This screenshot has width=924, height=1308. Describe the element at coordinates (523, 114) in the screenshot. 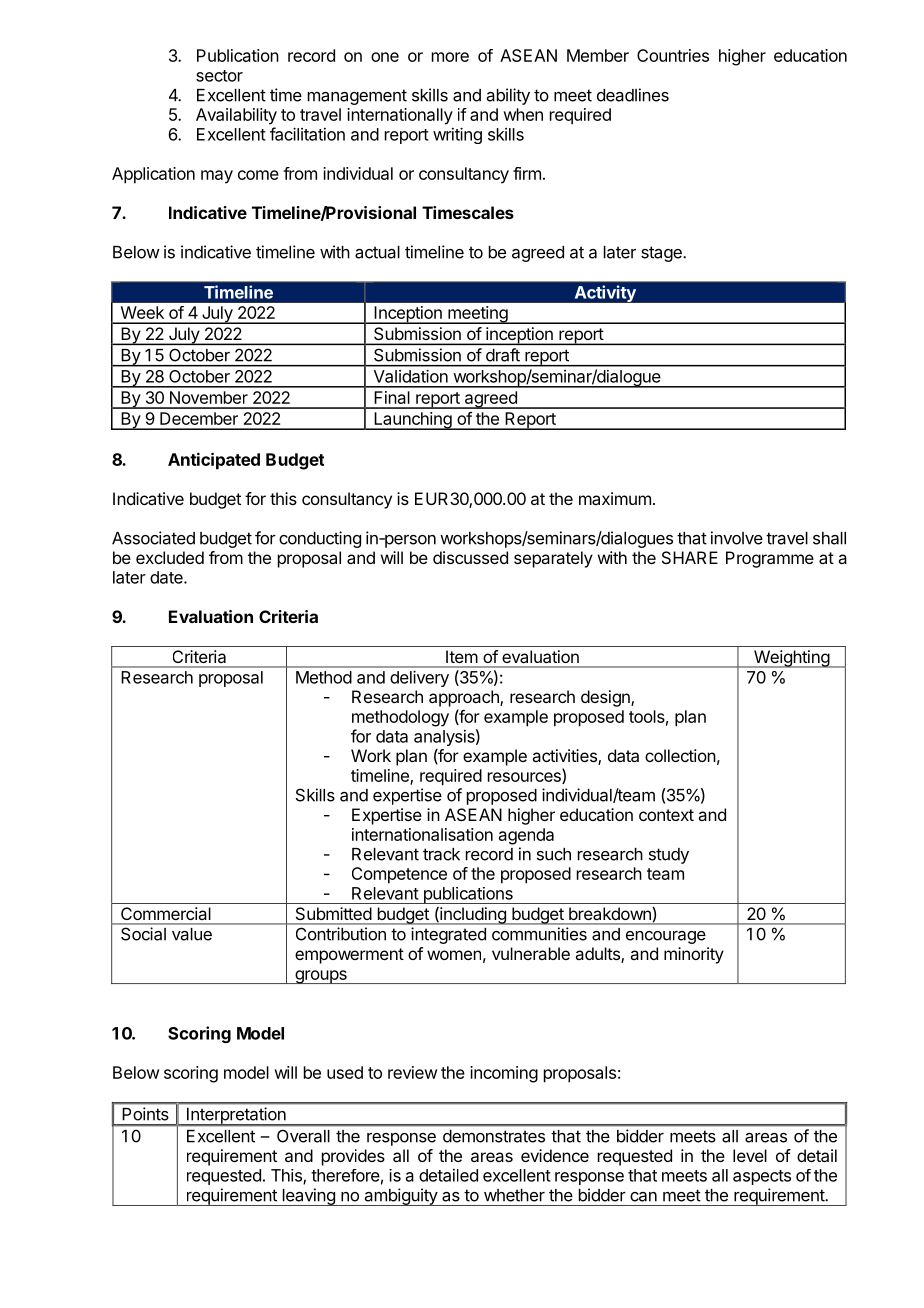

I see `when` at that location.
